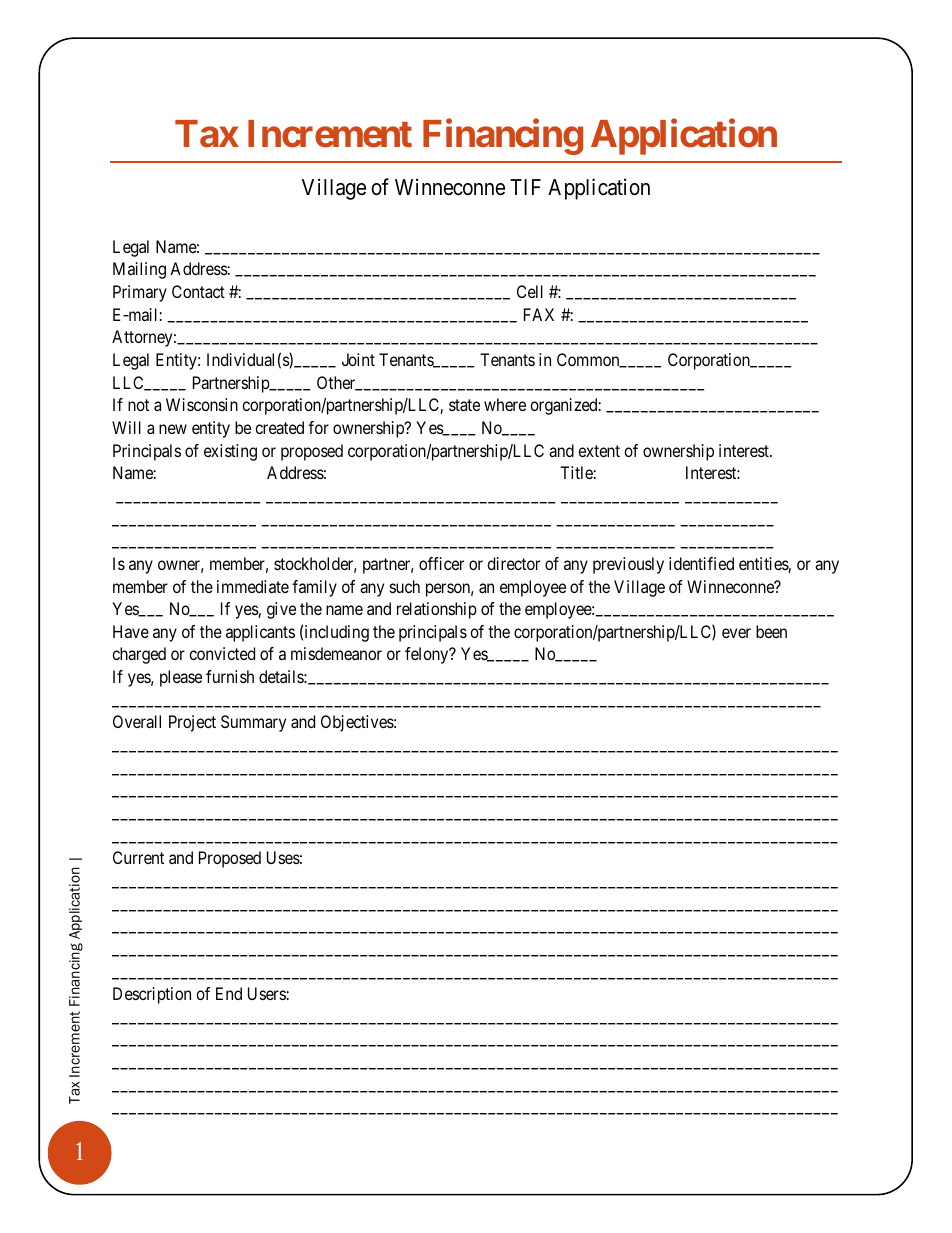 The image size is (952, 1233). I want to click on felony, so click(428, 655).
